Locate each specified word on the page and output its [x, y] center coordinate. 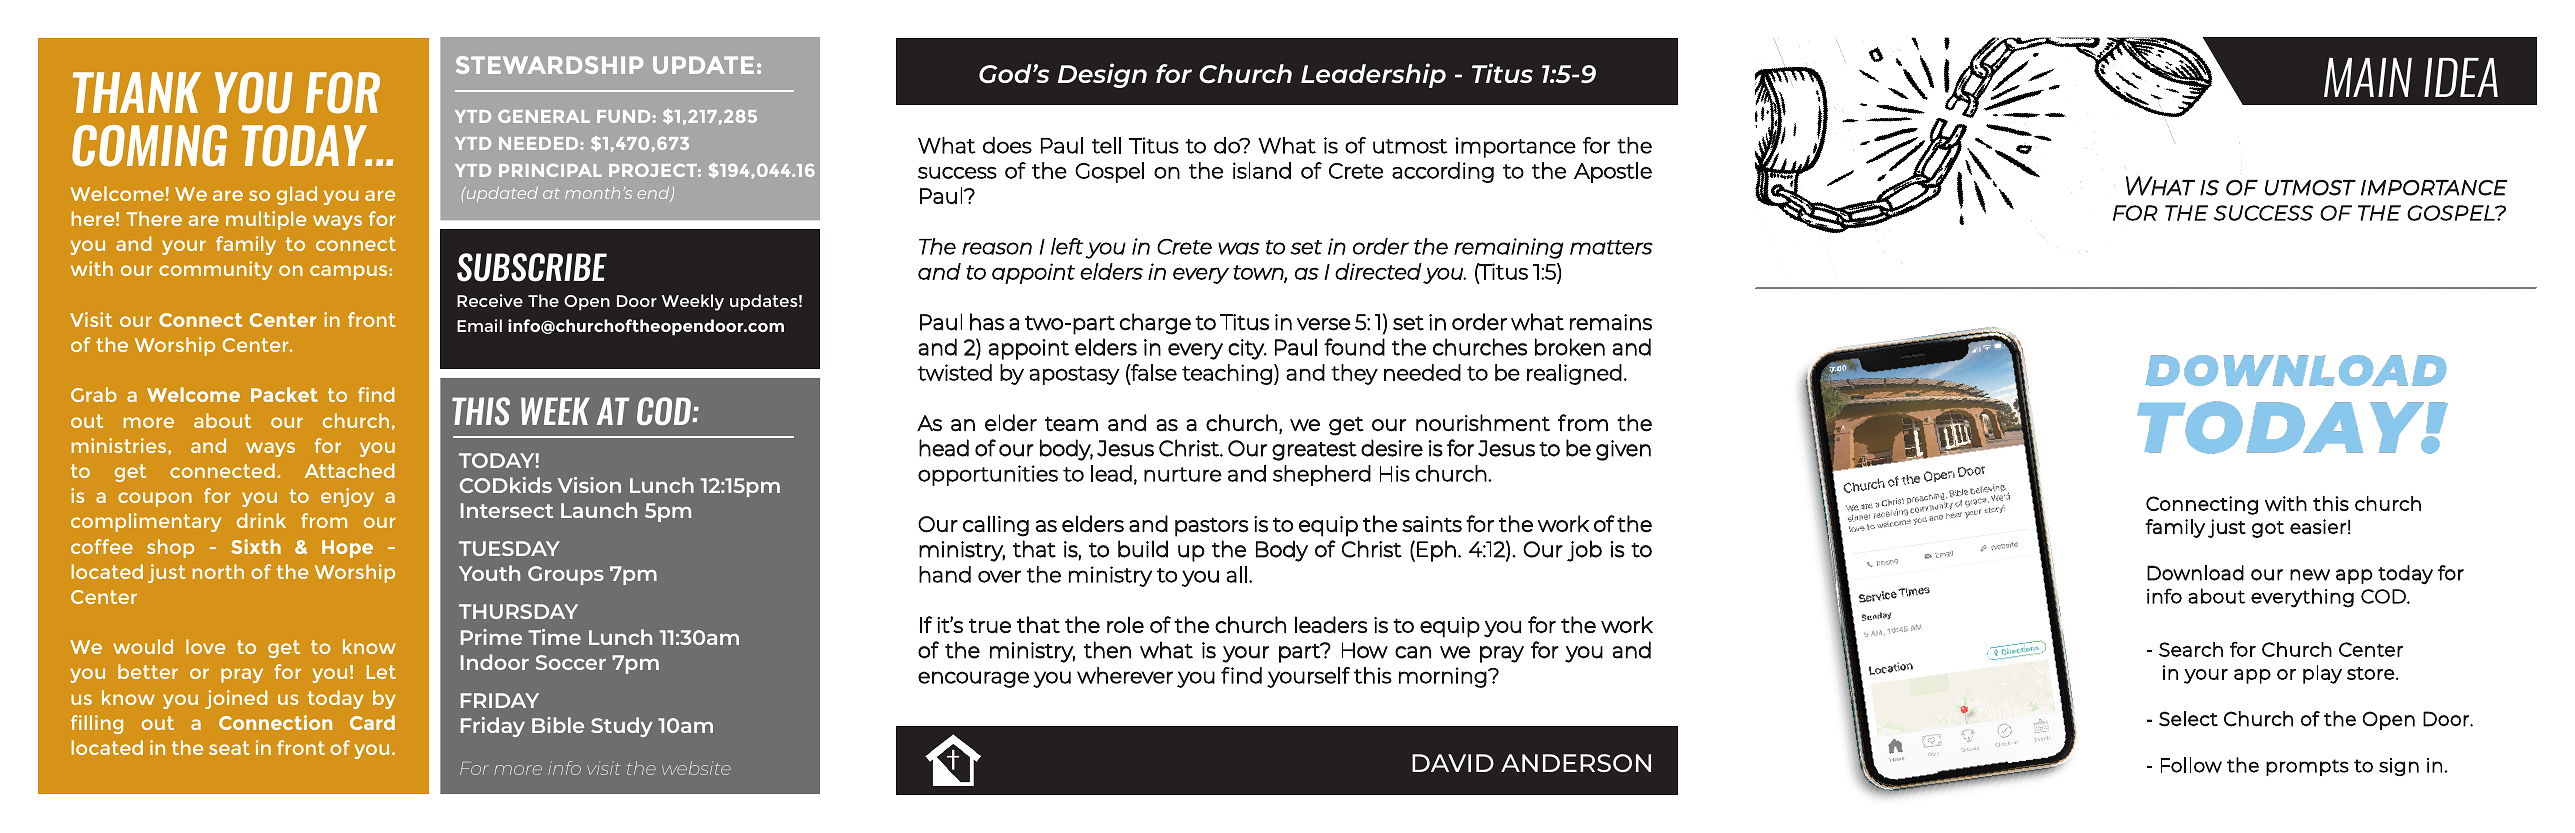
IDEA [2461, 77]
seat [229, 748]
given [1623, 450]
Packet [284, 394]
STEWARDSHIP [549, 65]
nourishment [1483, 423]
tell [1106, 145]
